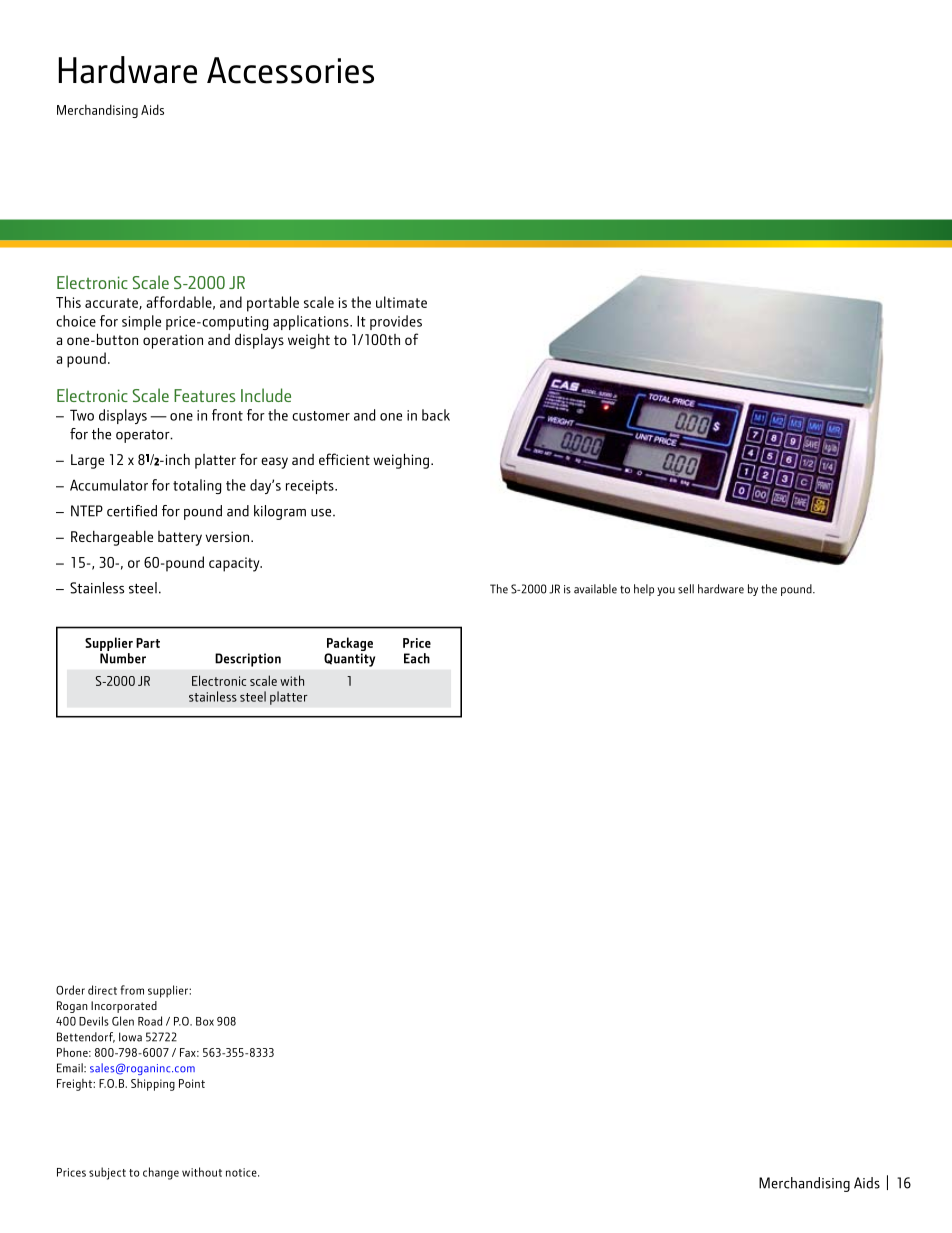 The width and height of the image is (952, 1233). Describe the element at coordinates (161, 1173) in the image. I see `change` at that location.
